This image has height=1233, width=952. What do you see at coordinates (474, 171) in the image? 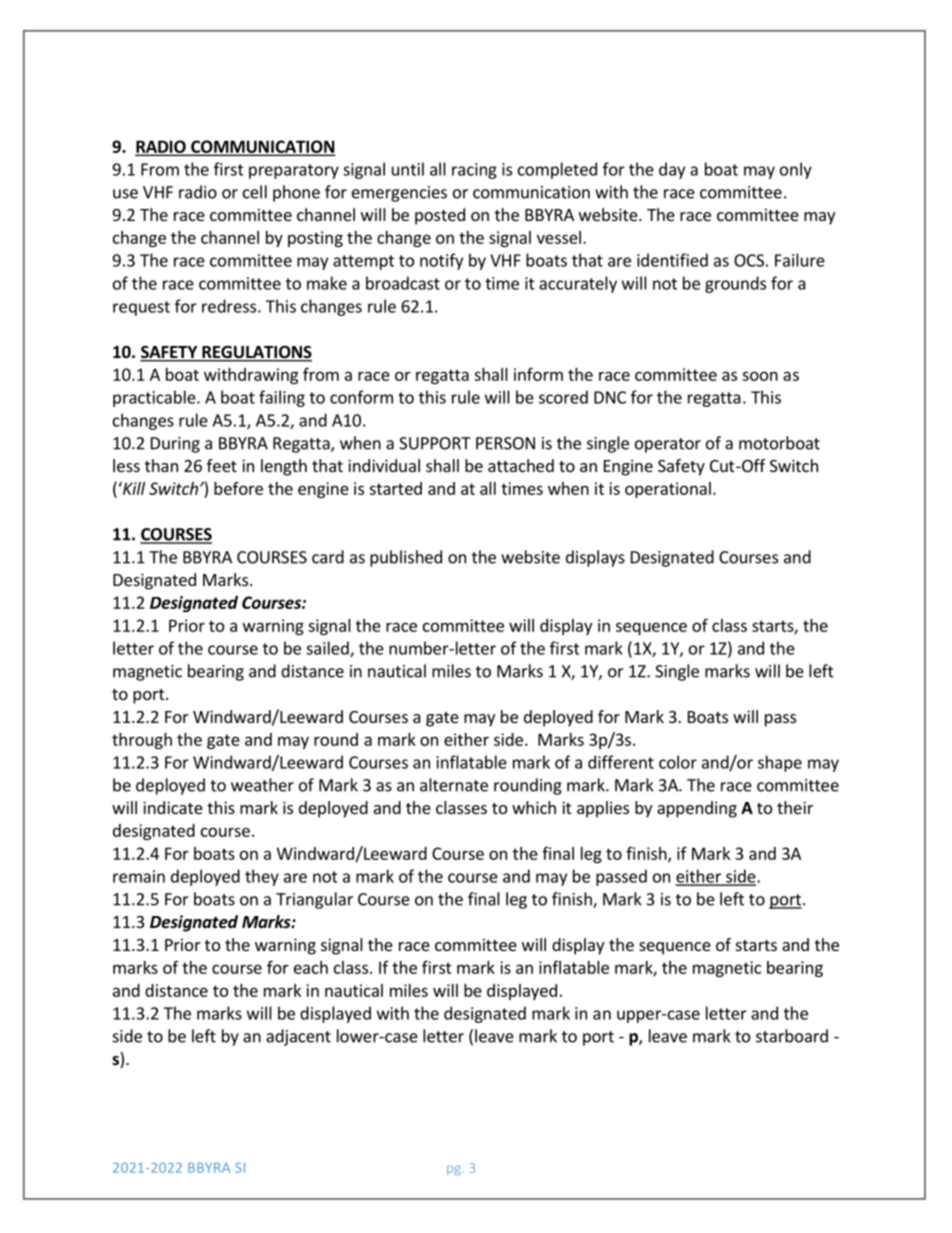
I see `racing` at bounding box center [474, 171].
